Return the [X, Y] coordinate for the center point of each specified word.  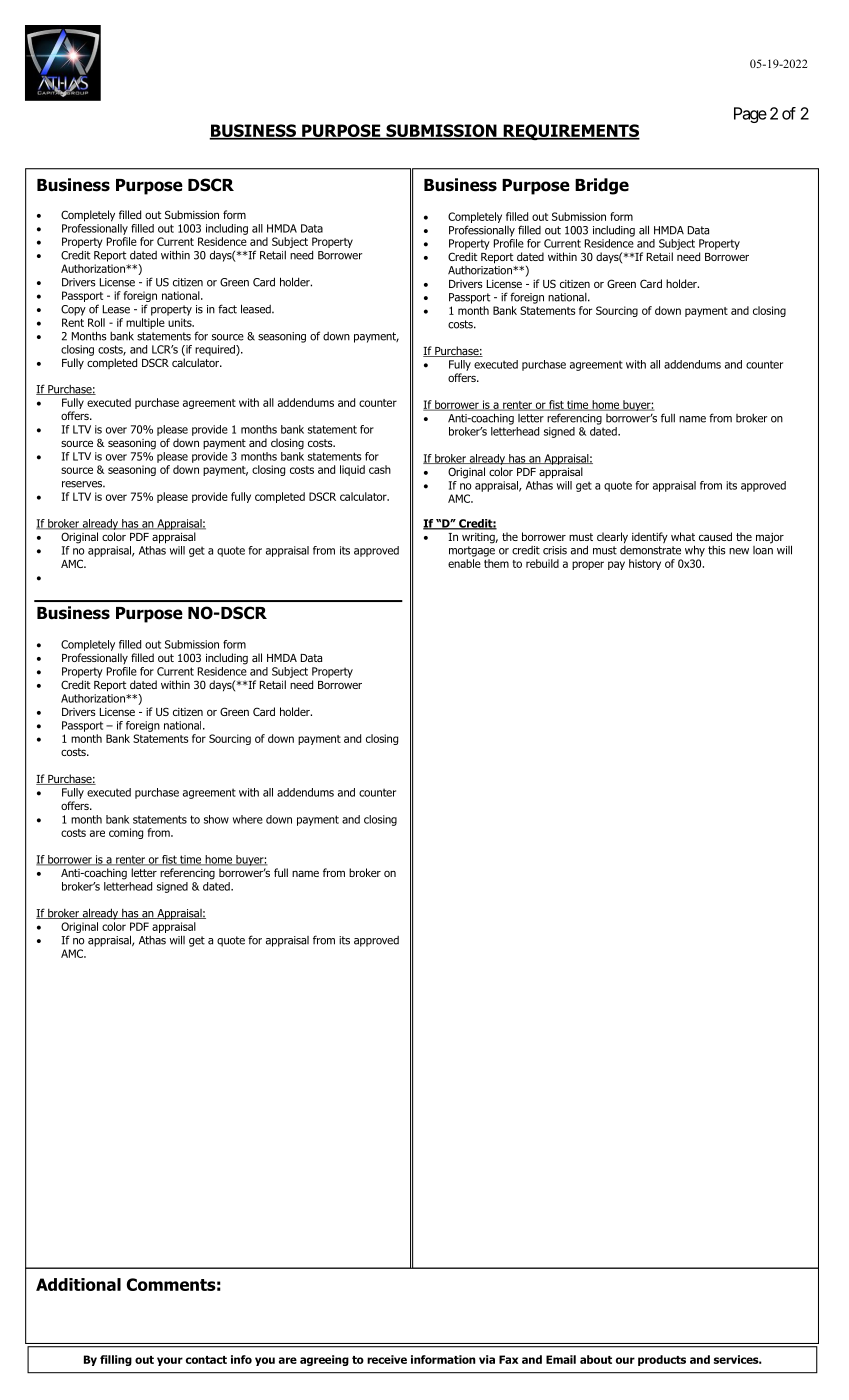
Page [750, 115]
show [216, 819]
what [683, 536]
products [662, 1360]
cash [380, 469]
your [170, 1361]
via [487, 1359]
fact [227, 309]
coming [126, 833]
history [645, 564]
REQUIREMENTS [570, 132]
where [248, 819]
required [216, 350]
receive [387, 1359]
